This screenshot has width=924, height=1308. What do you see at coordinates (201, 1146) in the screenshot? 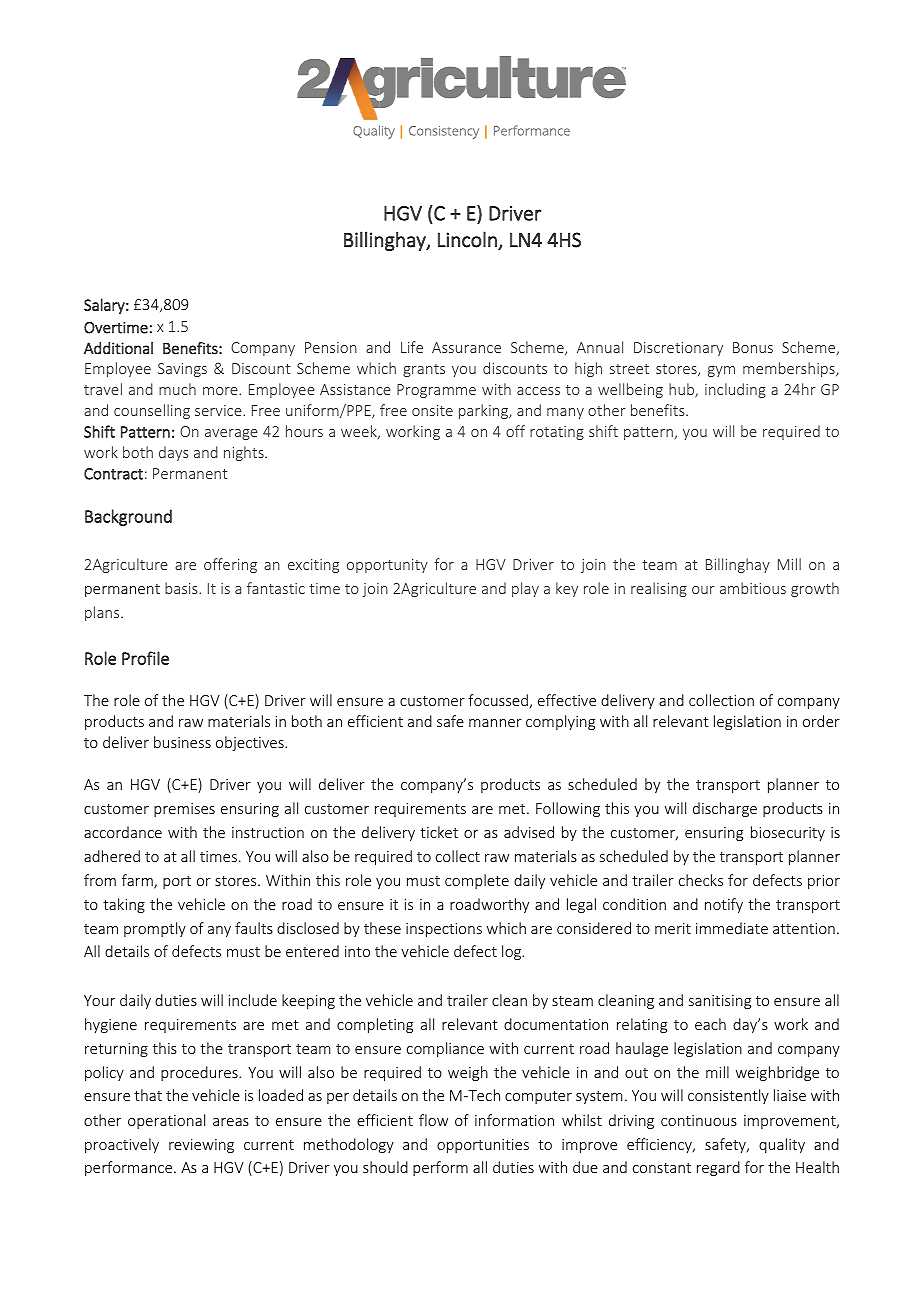
I see `reviewing` at bounding box center [201, 1146].
